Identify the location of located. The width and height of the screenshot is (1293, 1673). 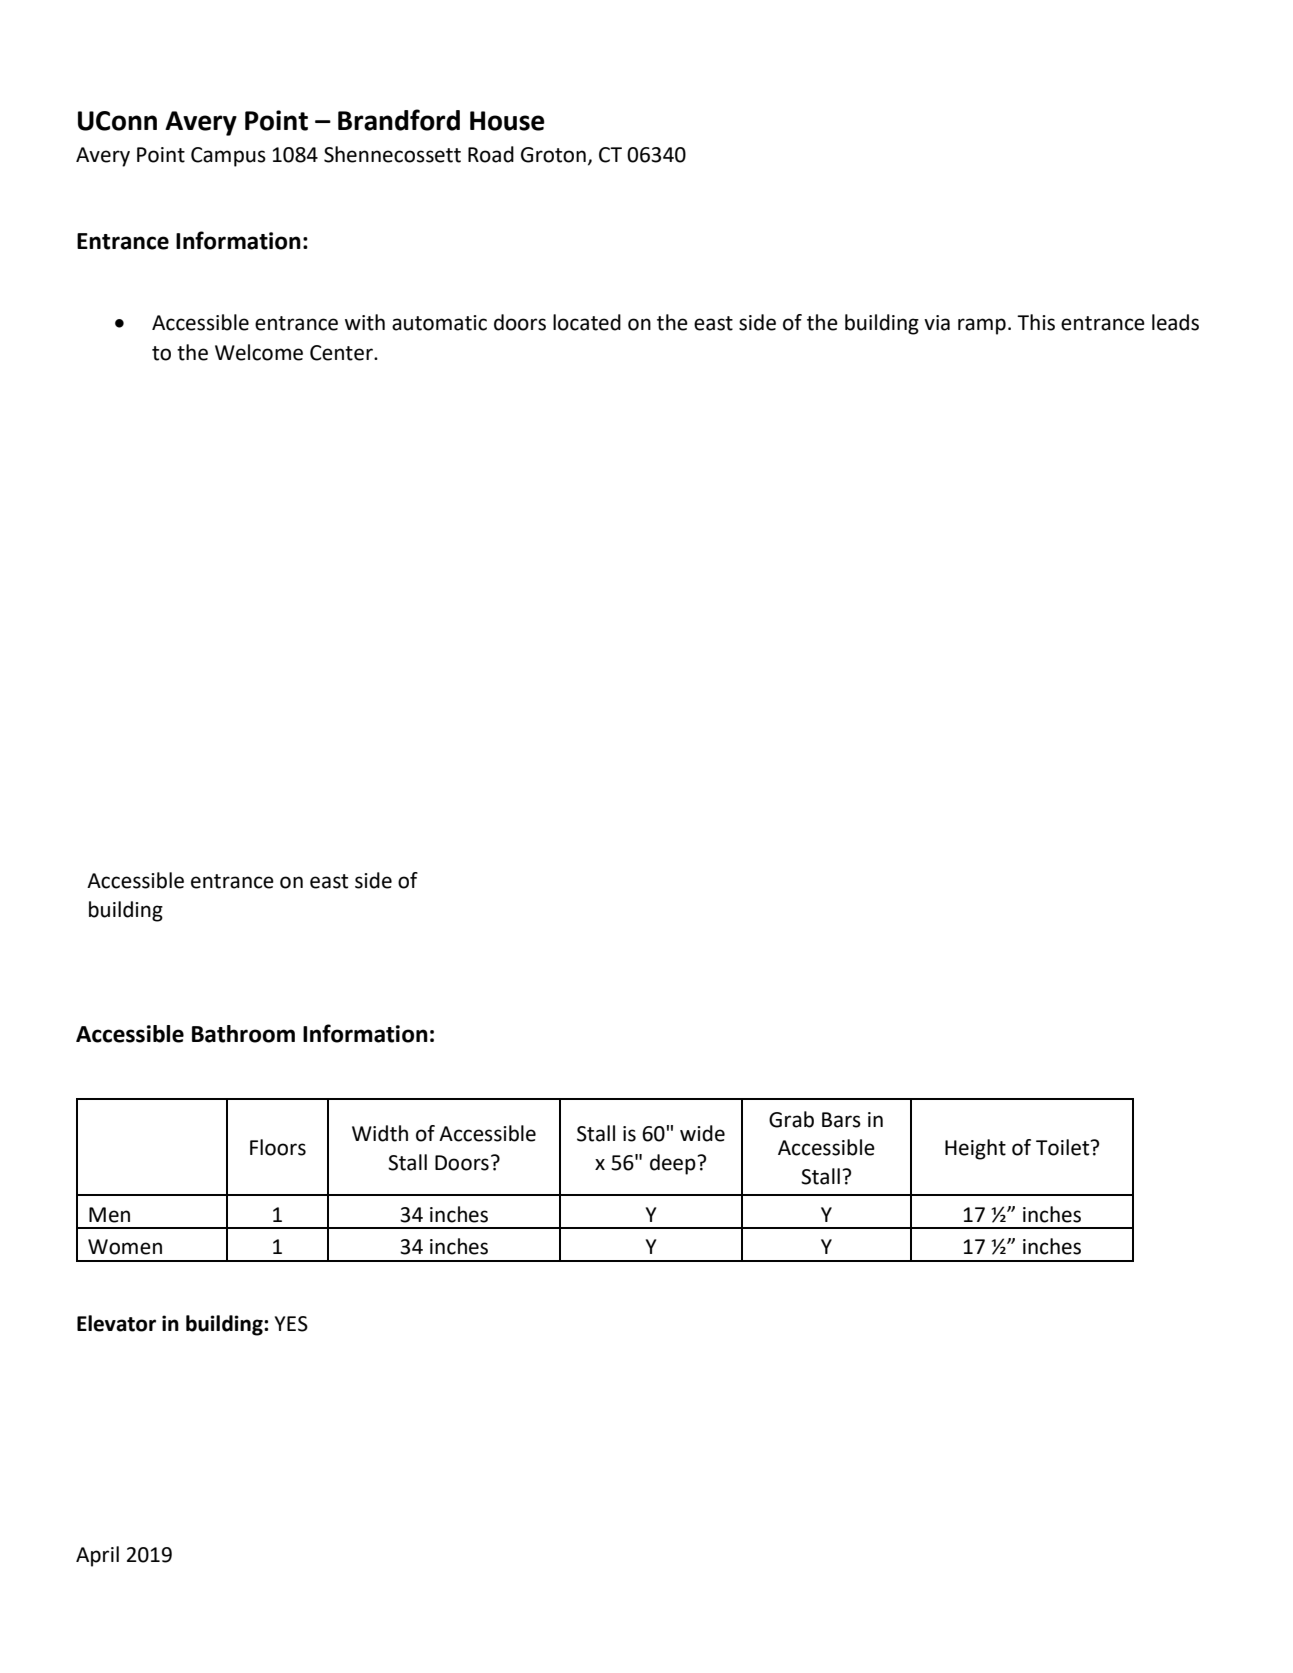
(587, 322).
